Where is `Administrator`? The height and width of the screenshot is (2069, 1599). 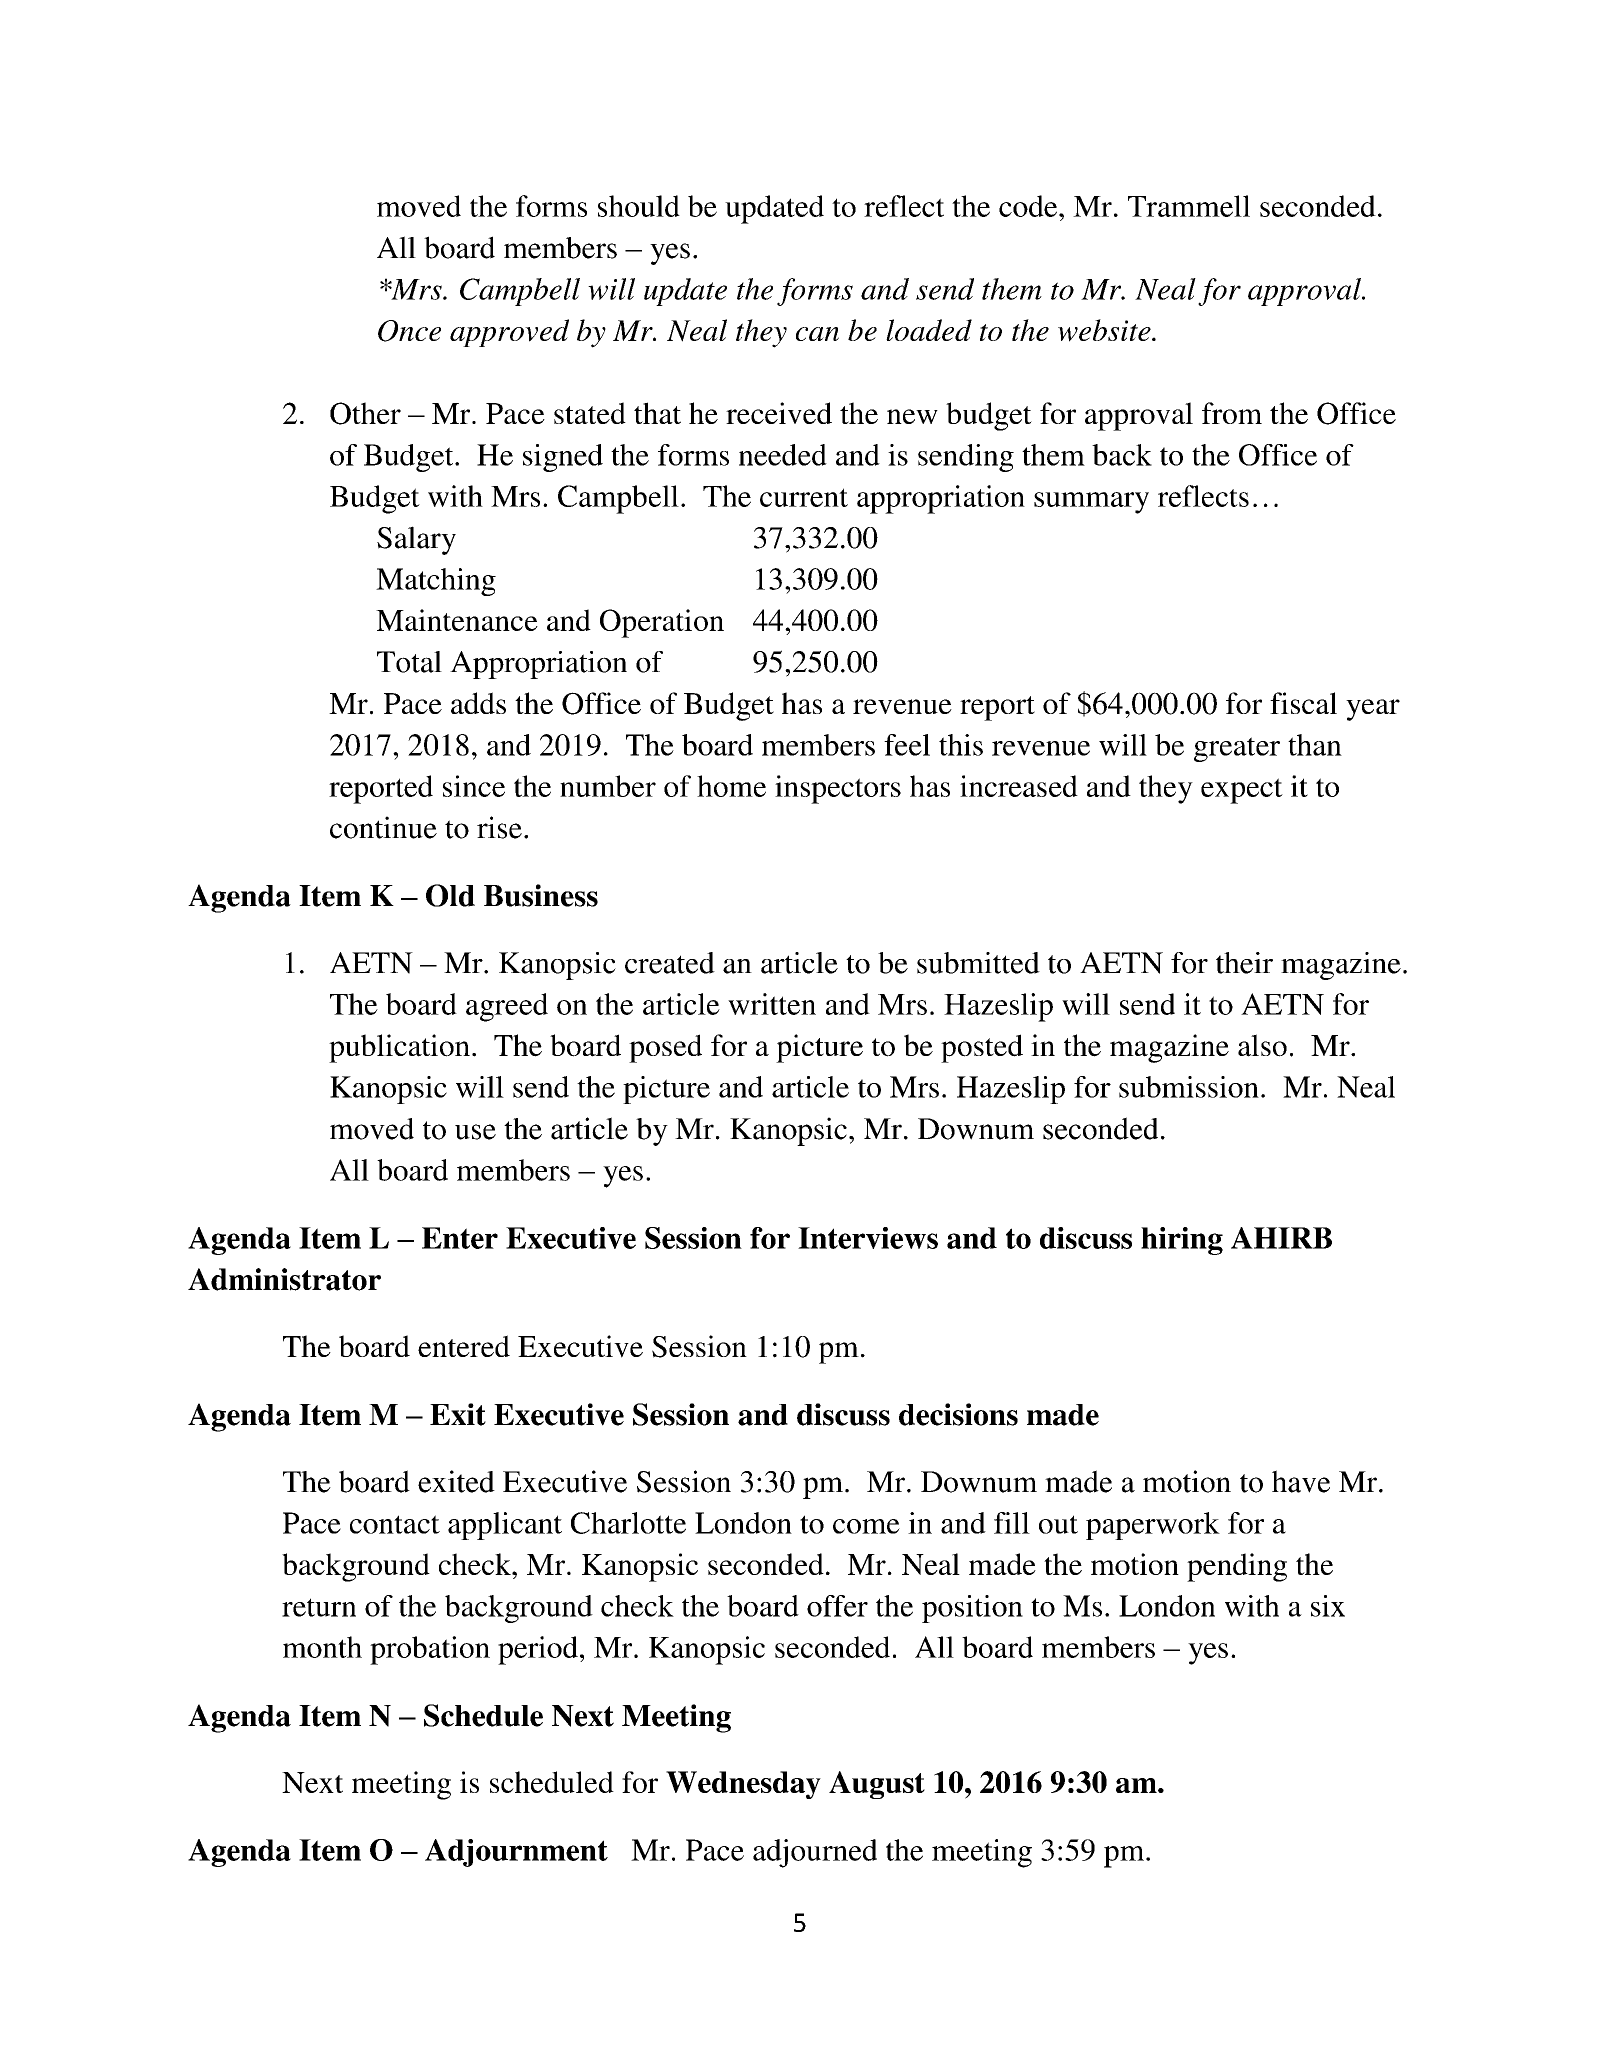
Administrator is located at coordinates (284, 1279).
